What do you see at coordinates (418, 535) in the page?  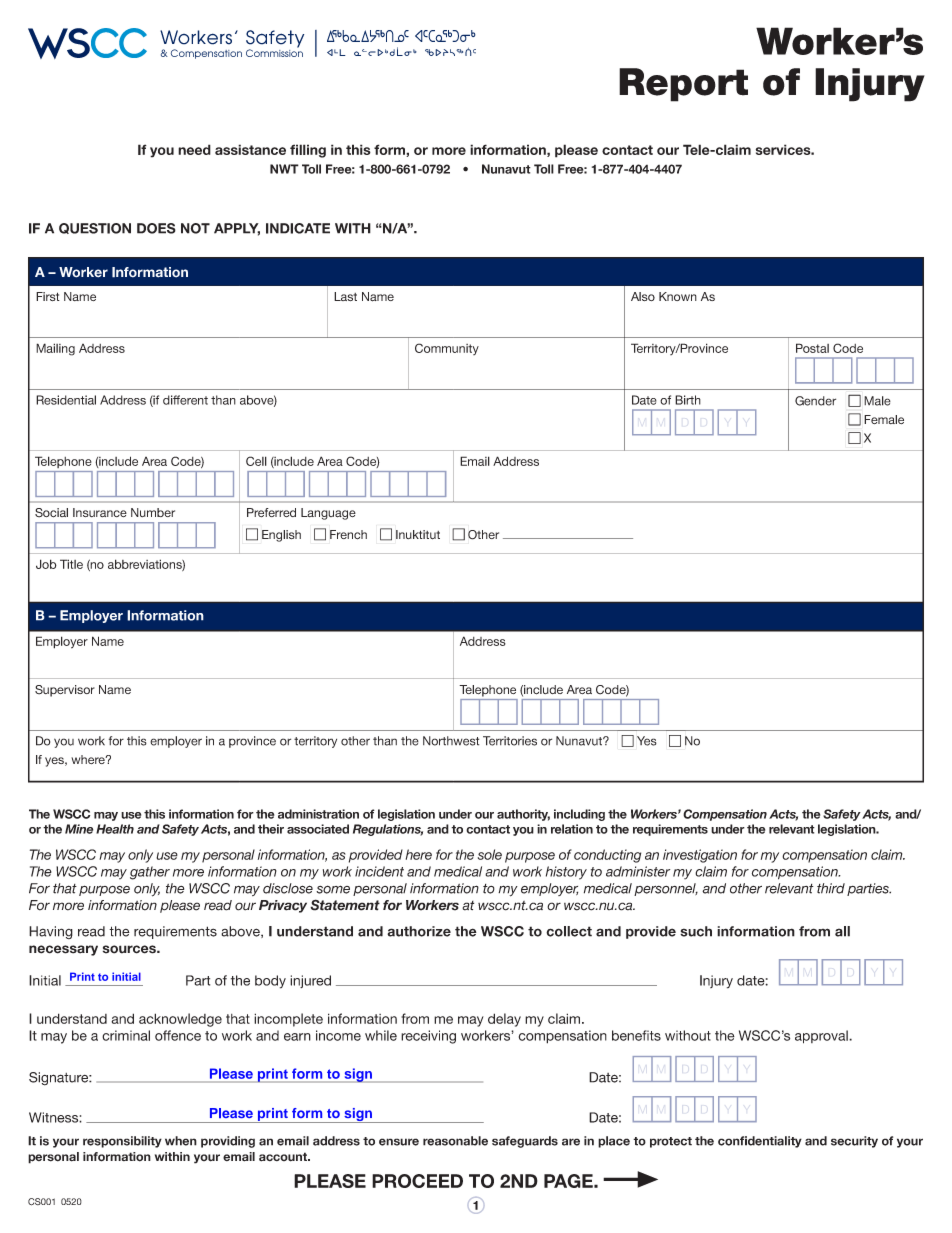 I see `Inuktitut` at bounding box center [418, 535].
